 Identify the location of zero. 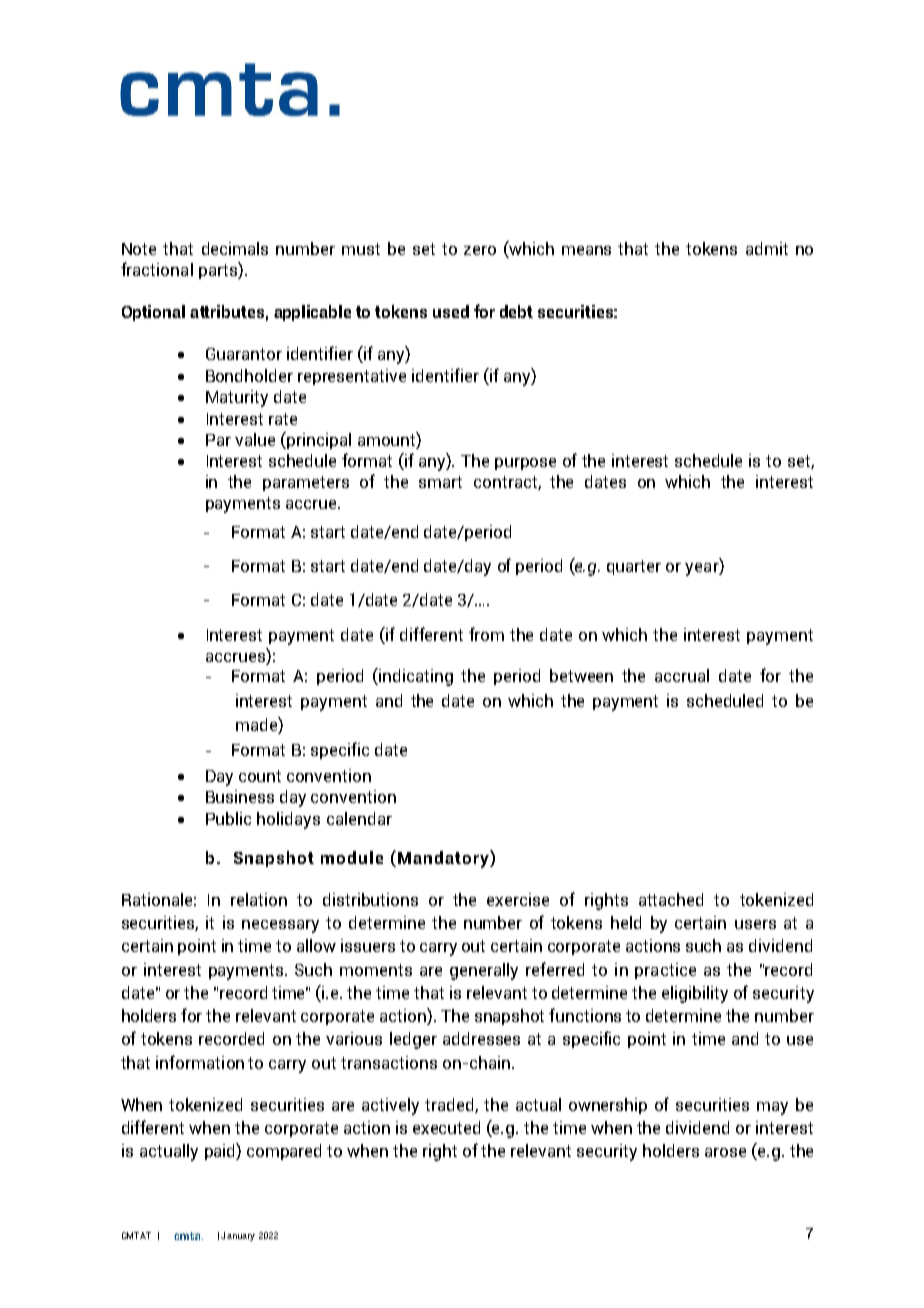
(480, 250).
